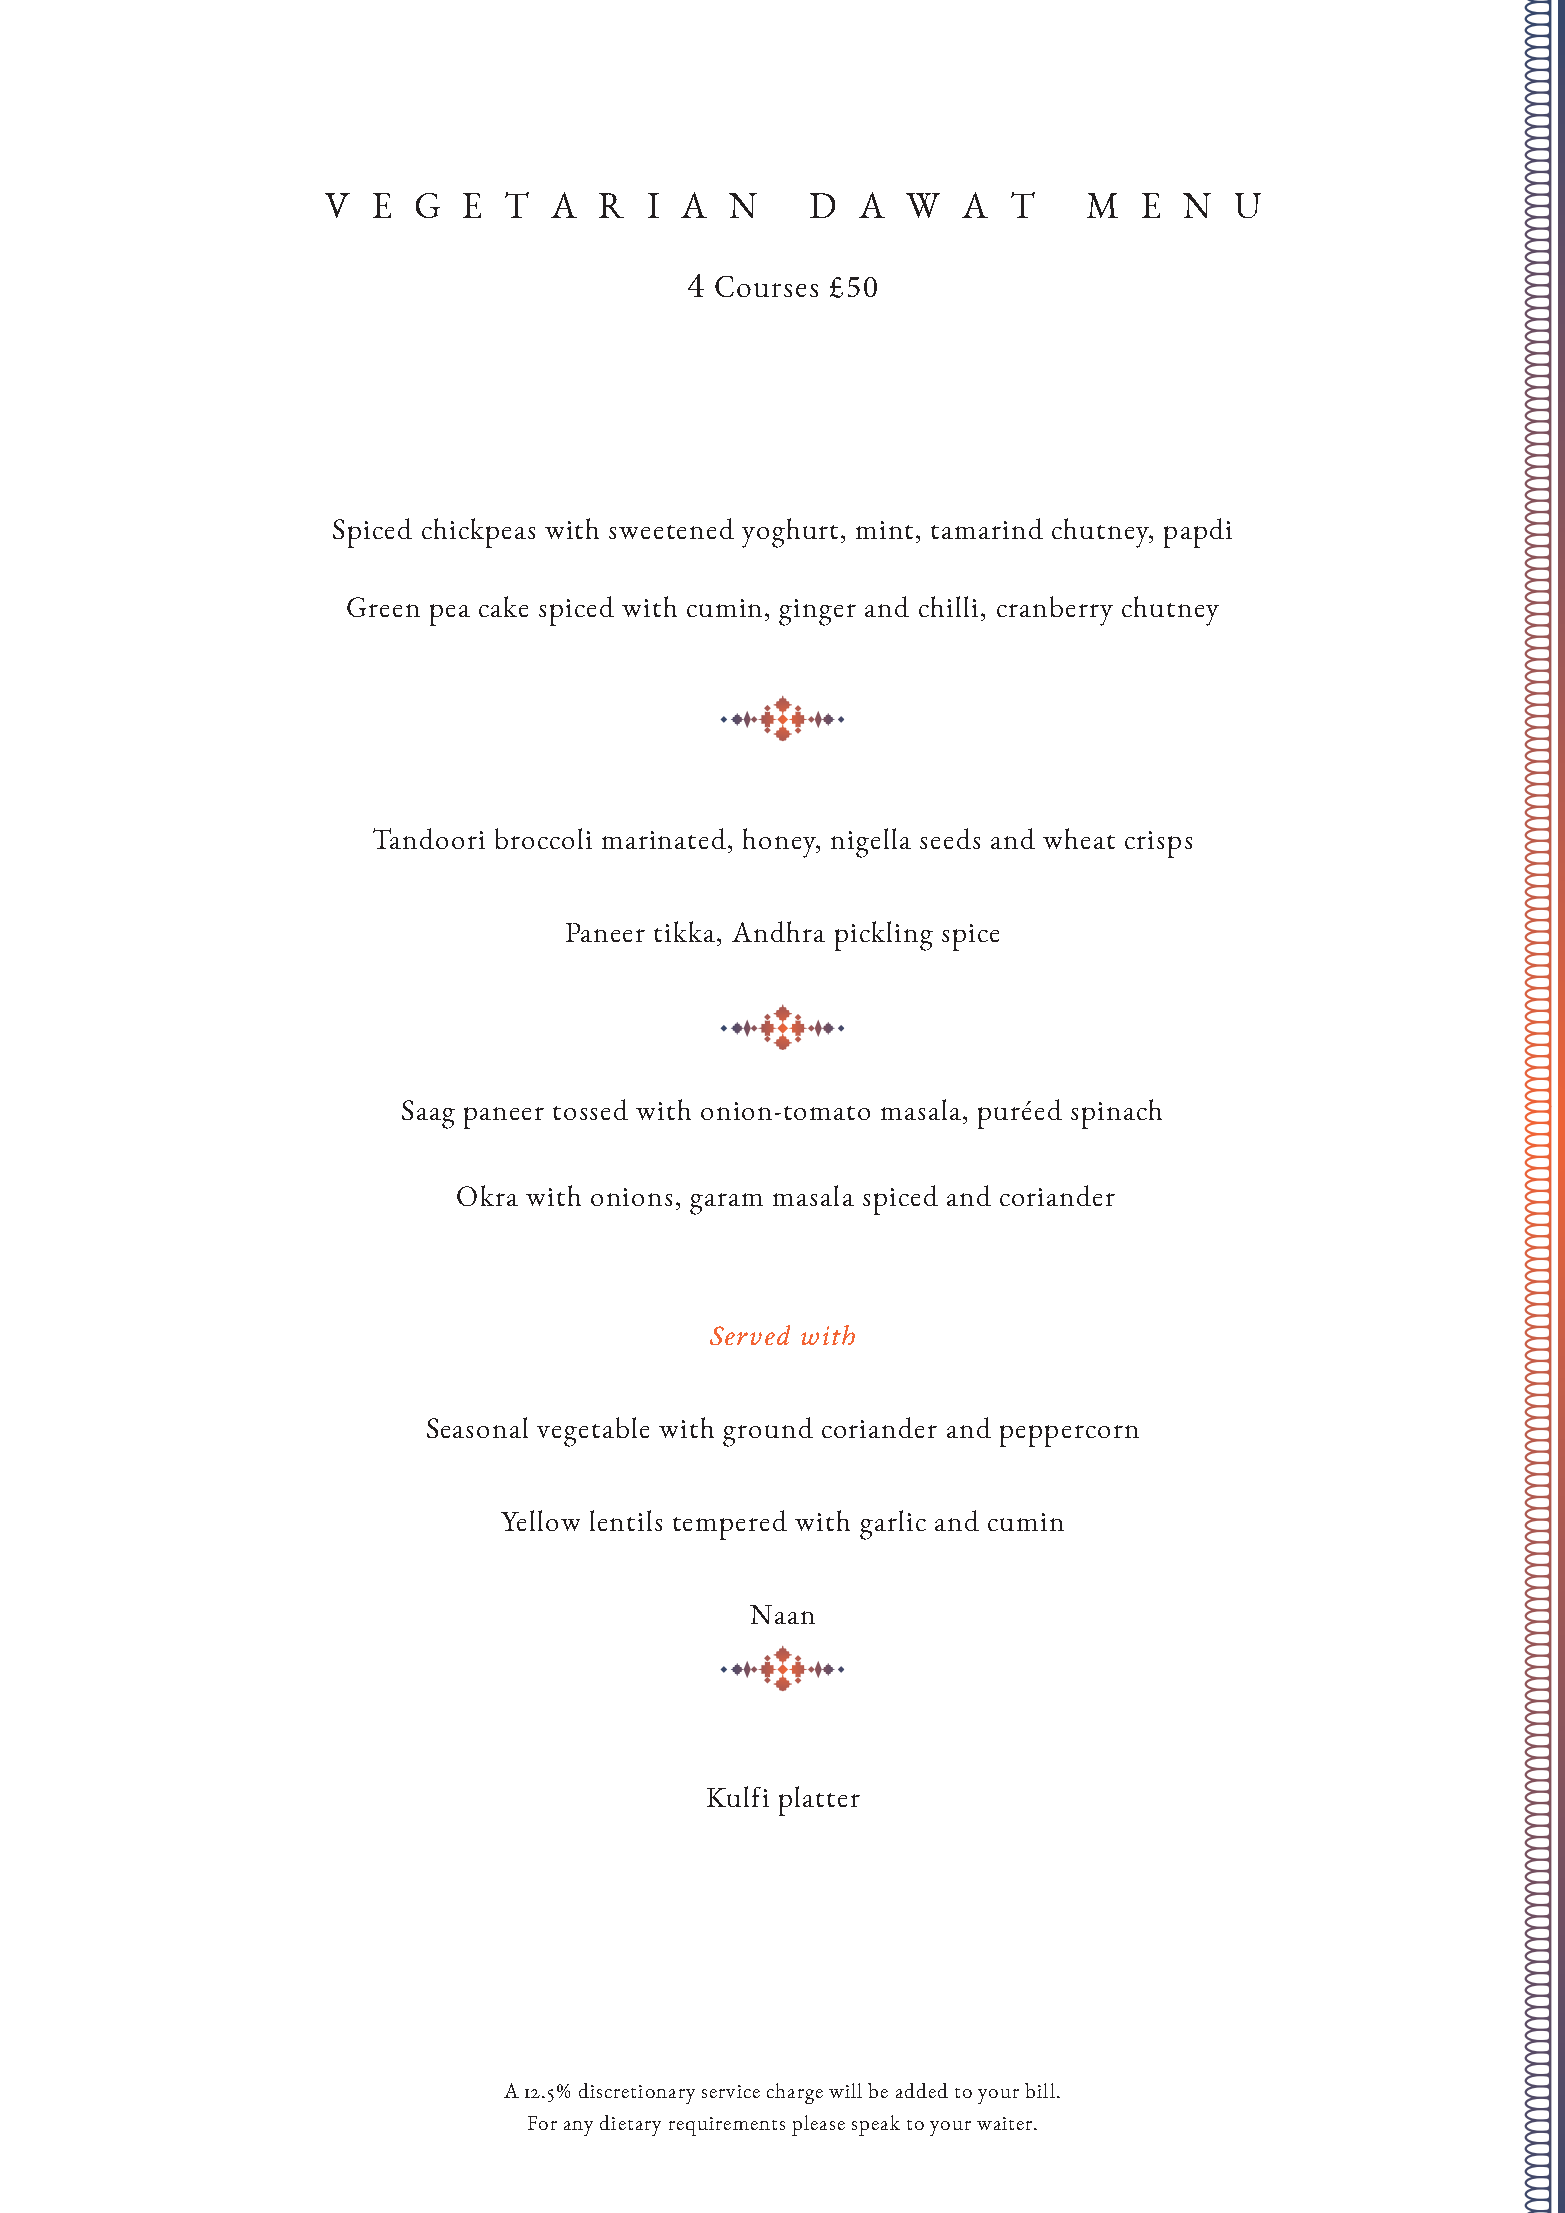  Describe the element at coordinates (819, 1801) in the screenshot. I see `platter` at that location.
